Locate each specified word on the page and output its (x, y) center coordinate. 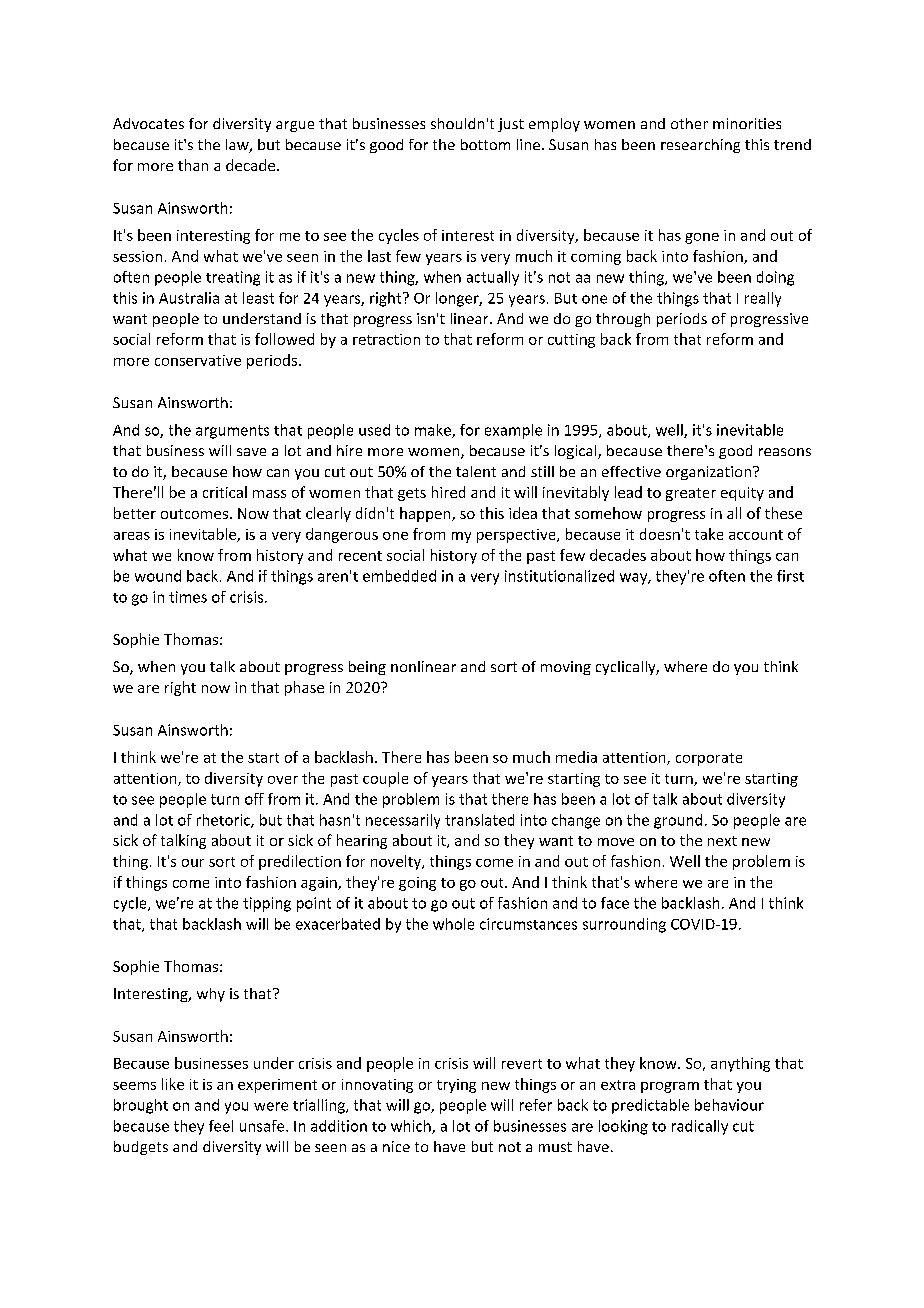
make (434, 431)
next (722, 841)
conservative (198, 360)
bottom (485, 144)
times (188, 597)
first (790, 576)
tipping (267, 904)
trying (456, 1086)
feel (221, 1126)
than (193, 165)
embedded (399, 576)
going (417, 884)
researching (700, 146)
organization (708, 473)
